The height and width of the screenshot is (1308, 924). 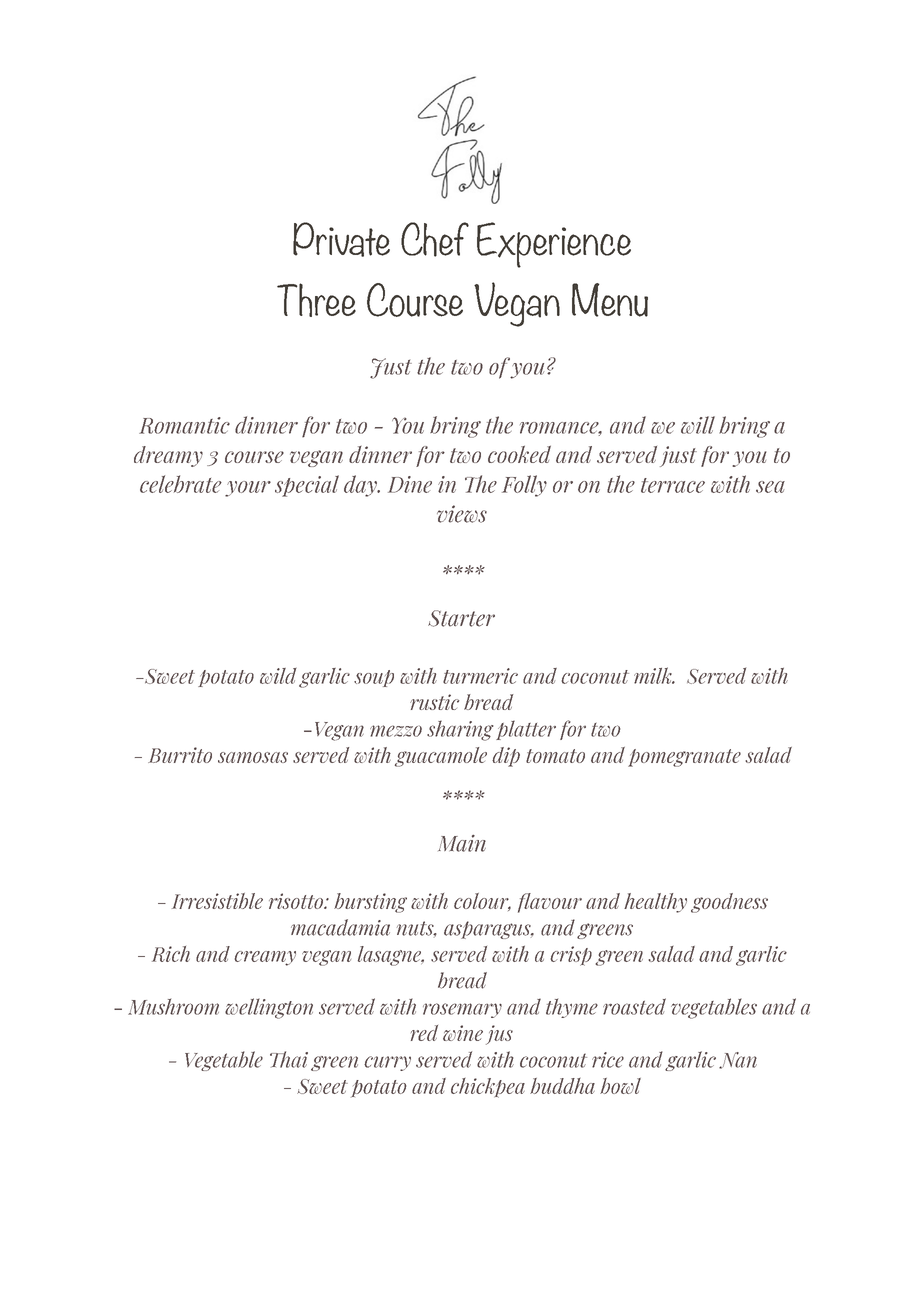 What do you see at coordinates (217, 901) in the screenshot?
I see `Irresistible` at bounding box center [217, 901].
